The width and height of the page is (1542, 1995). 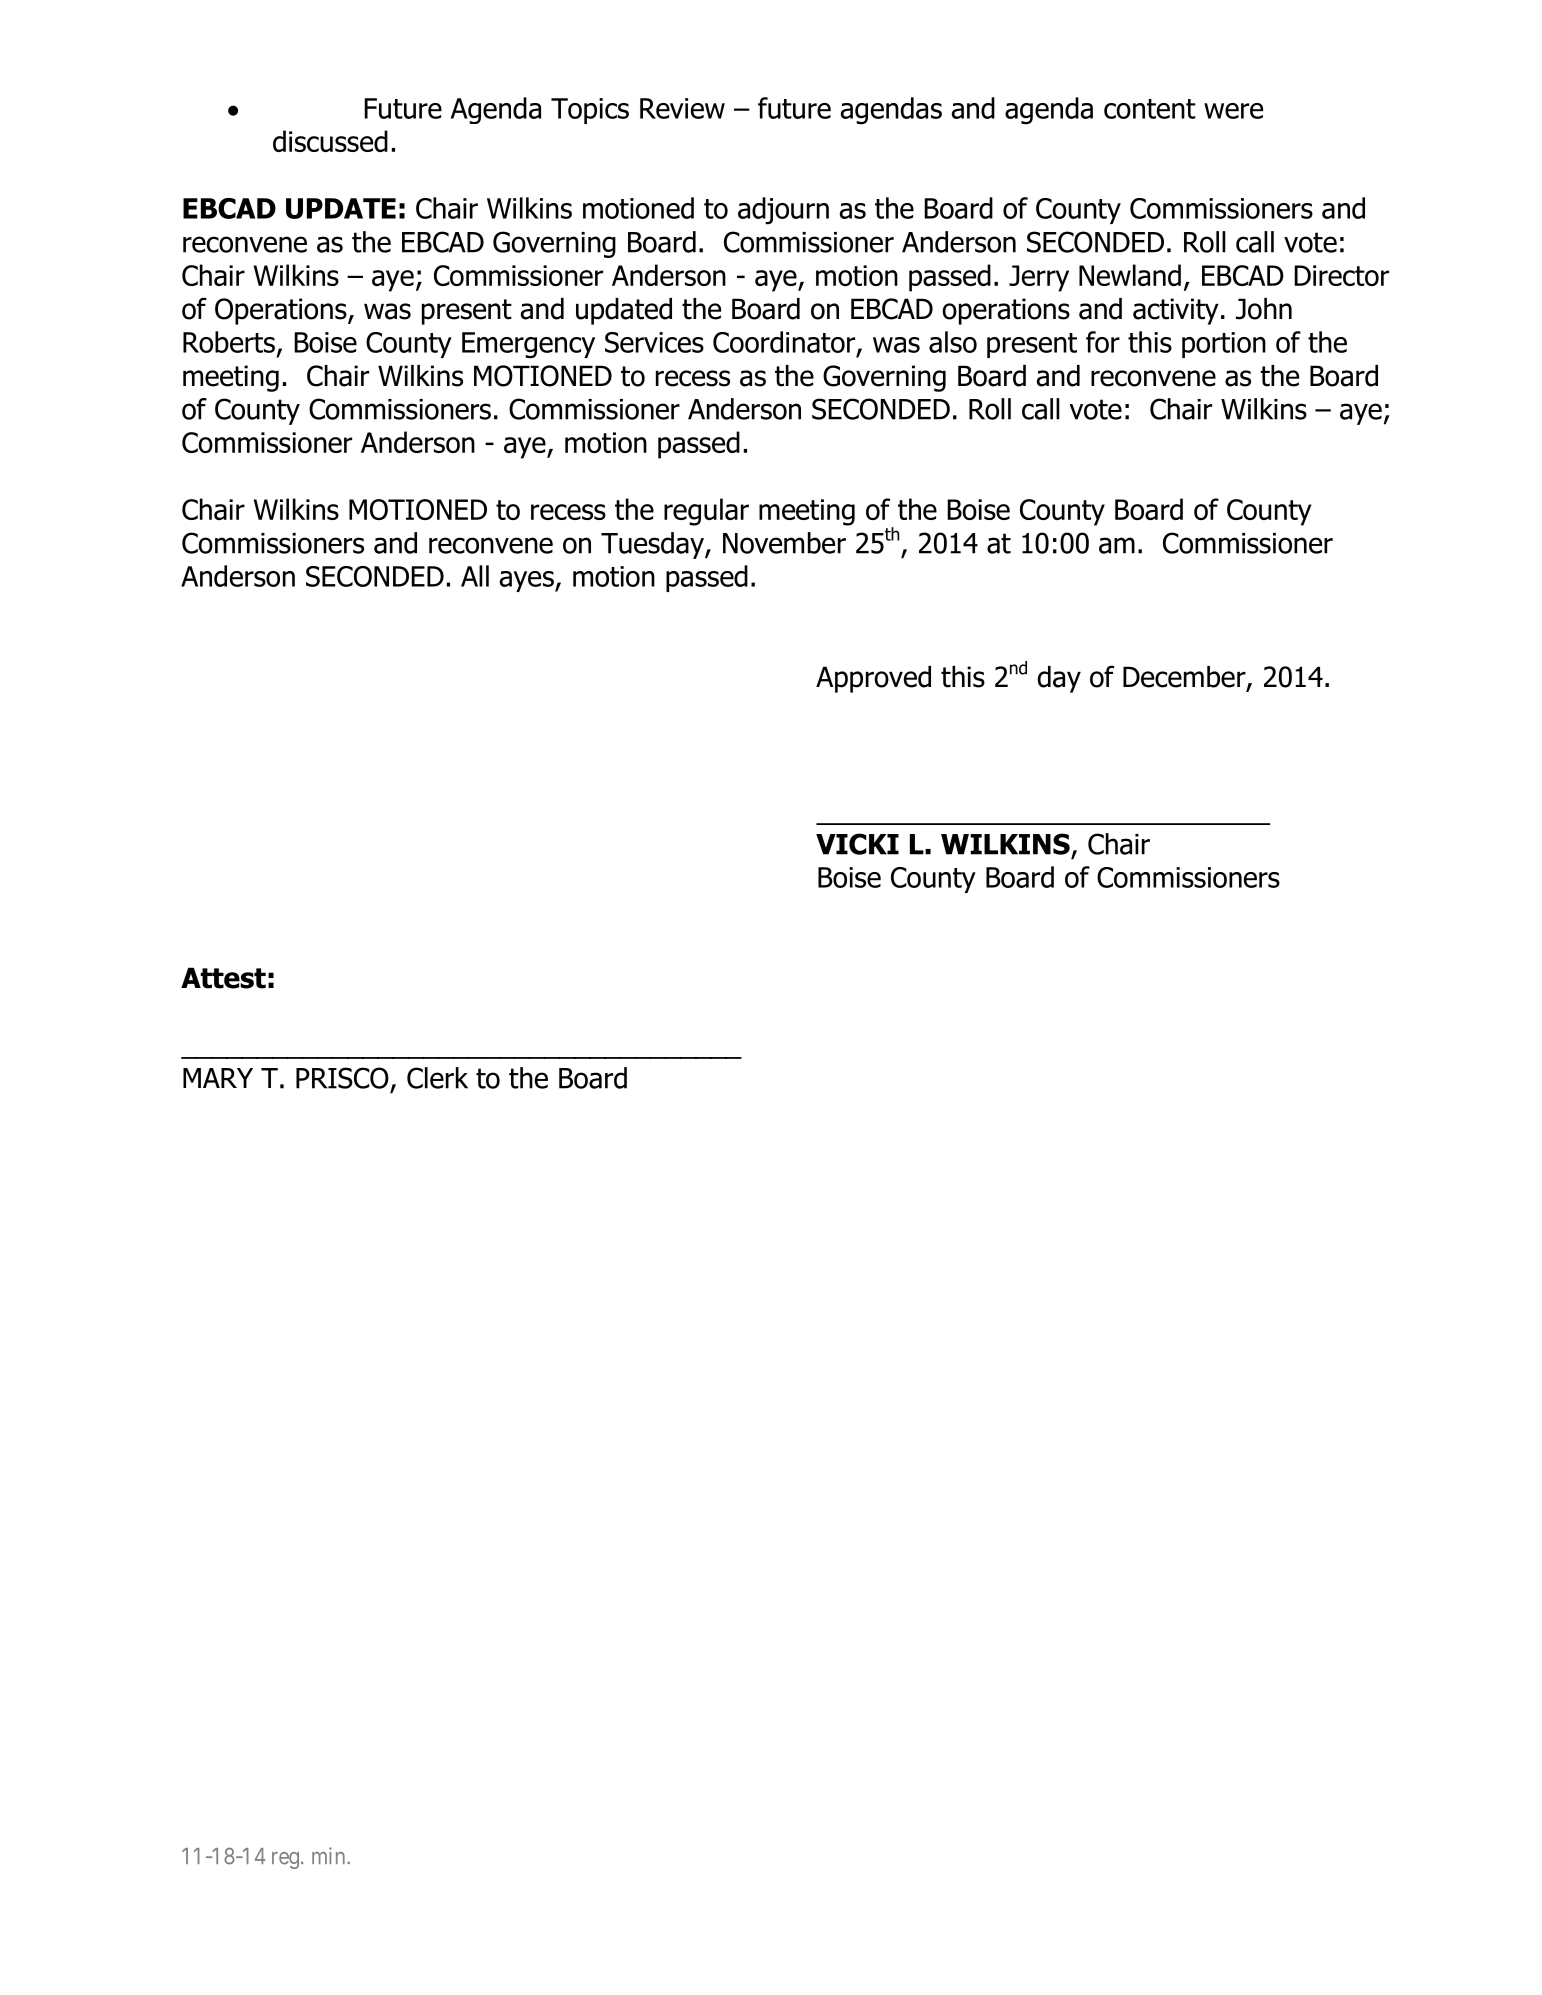 What do you see at coordinates (682, 108) in the page?
I see `Review` at bounding box center [682, 108].
